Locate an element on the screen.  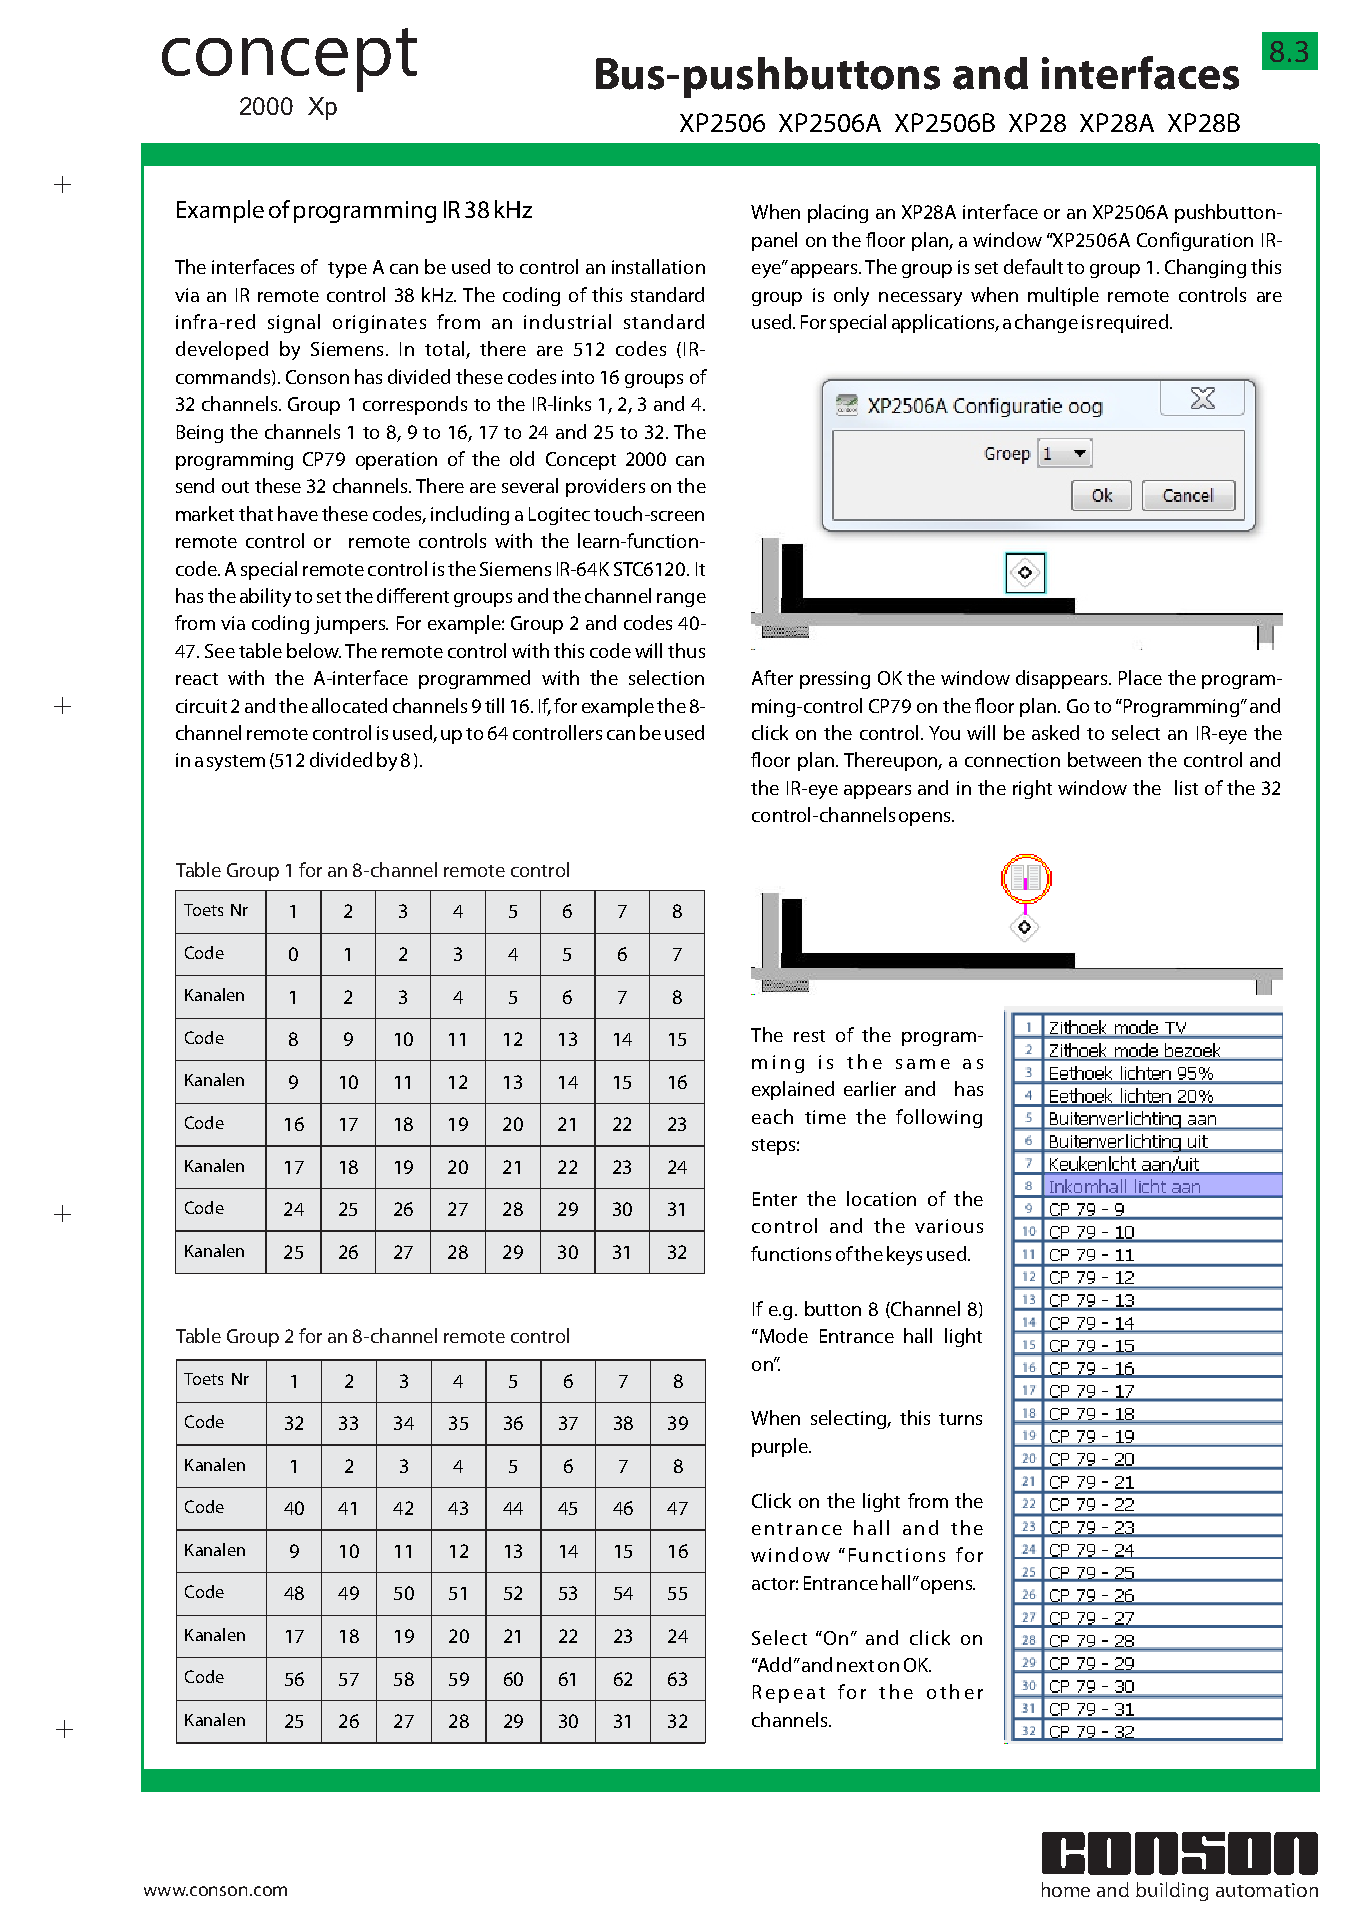
building is located at coordinates (1172, 1891).
